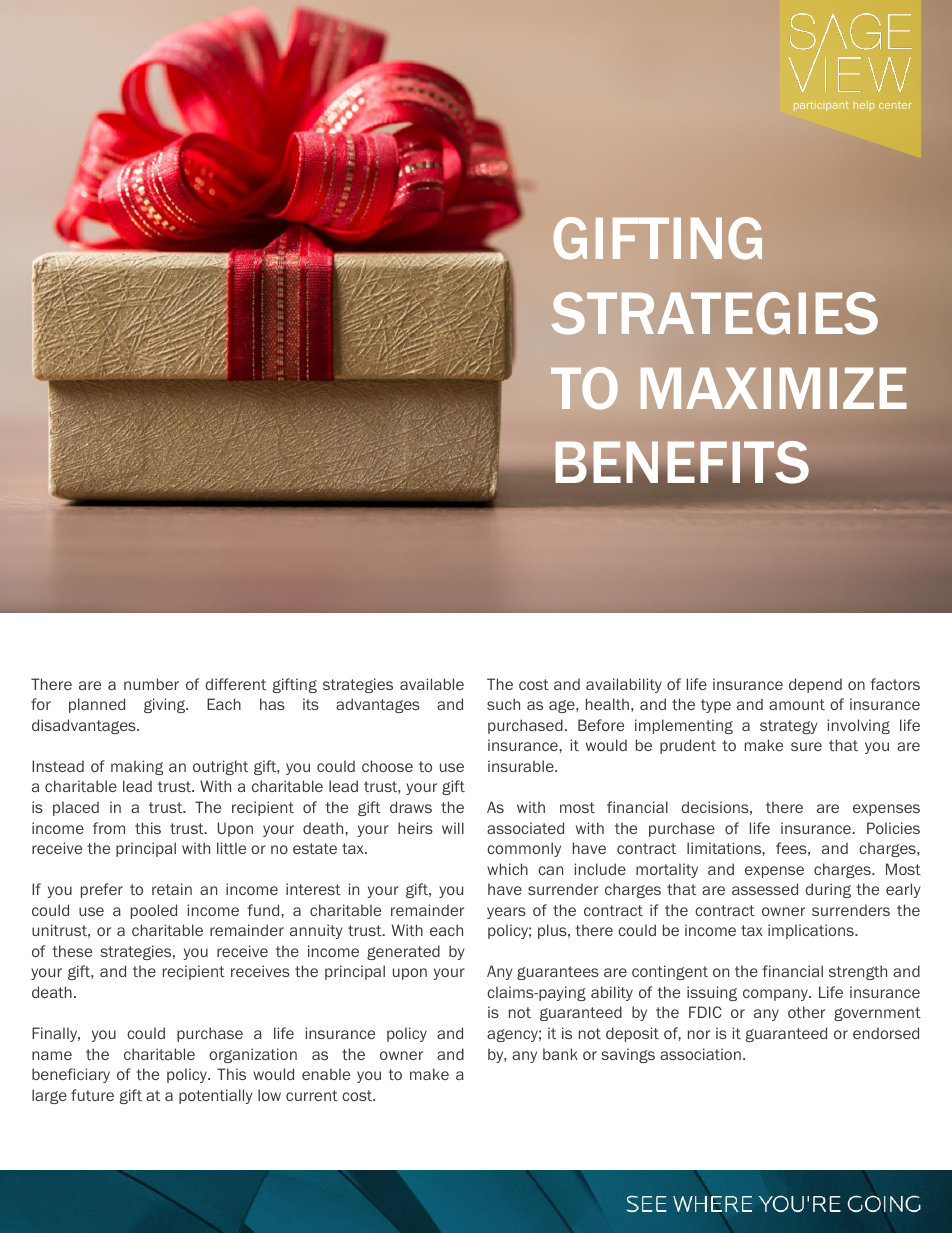 Image resolution: width=952 pixels, height=1233 pixels. Describe the element at coordinates (815, 685) in the page. I see `depend` at that location.
